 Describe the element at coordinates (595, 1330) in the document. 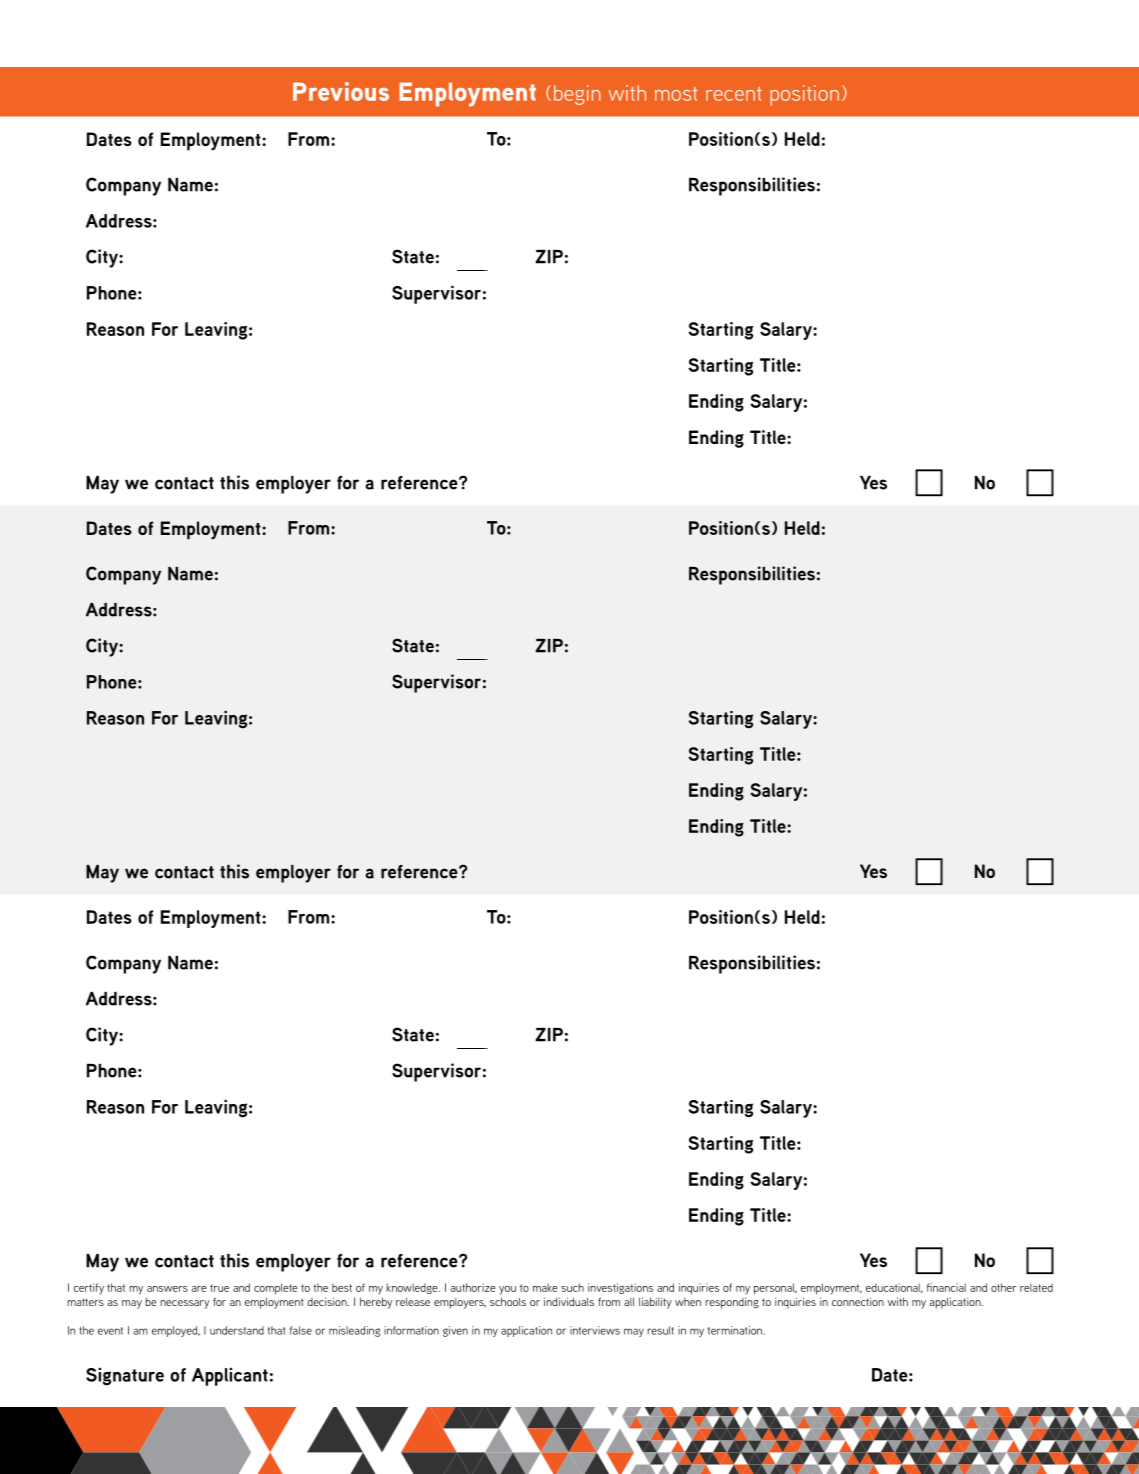

I see `interviews` at that location.
